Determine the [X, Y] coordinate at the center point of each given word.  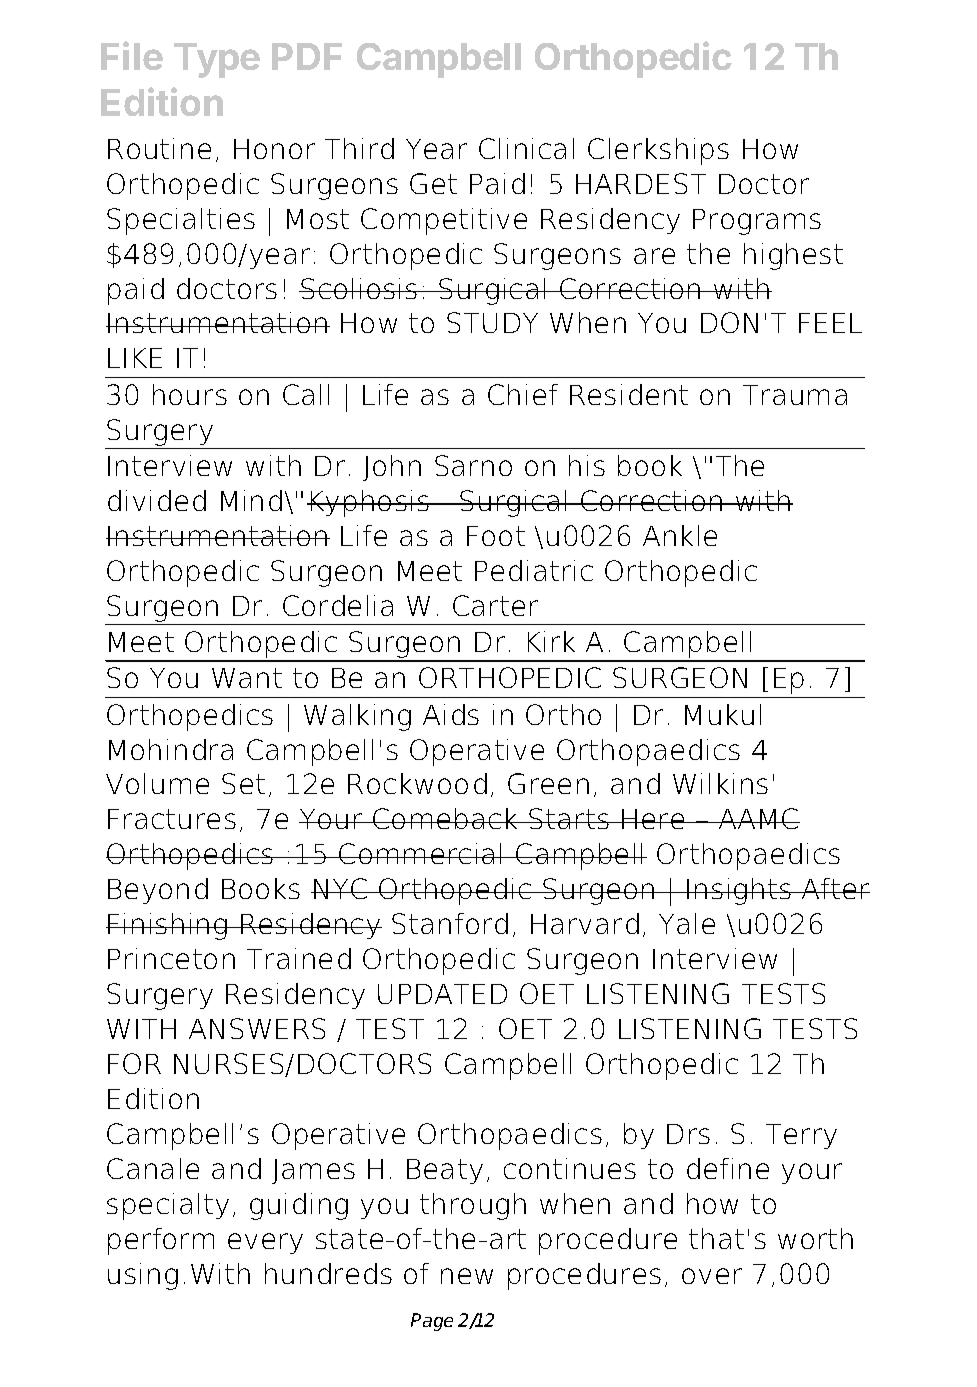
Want [247, 678]
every [265, 1243]
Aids [451, 714]
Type [217, 60]
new [467, 1276]
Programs [757, 222]
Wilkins [720, 783]
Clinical [526, 148]
